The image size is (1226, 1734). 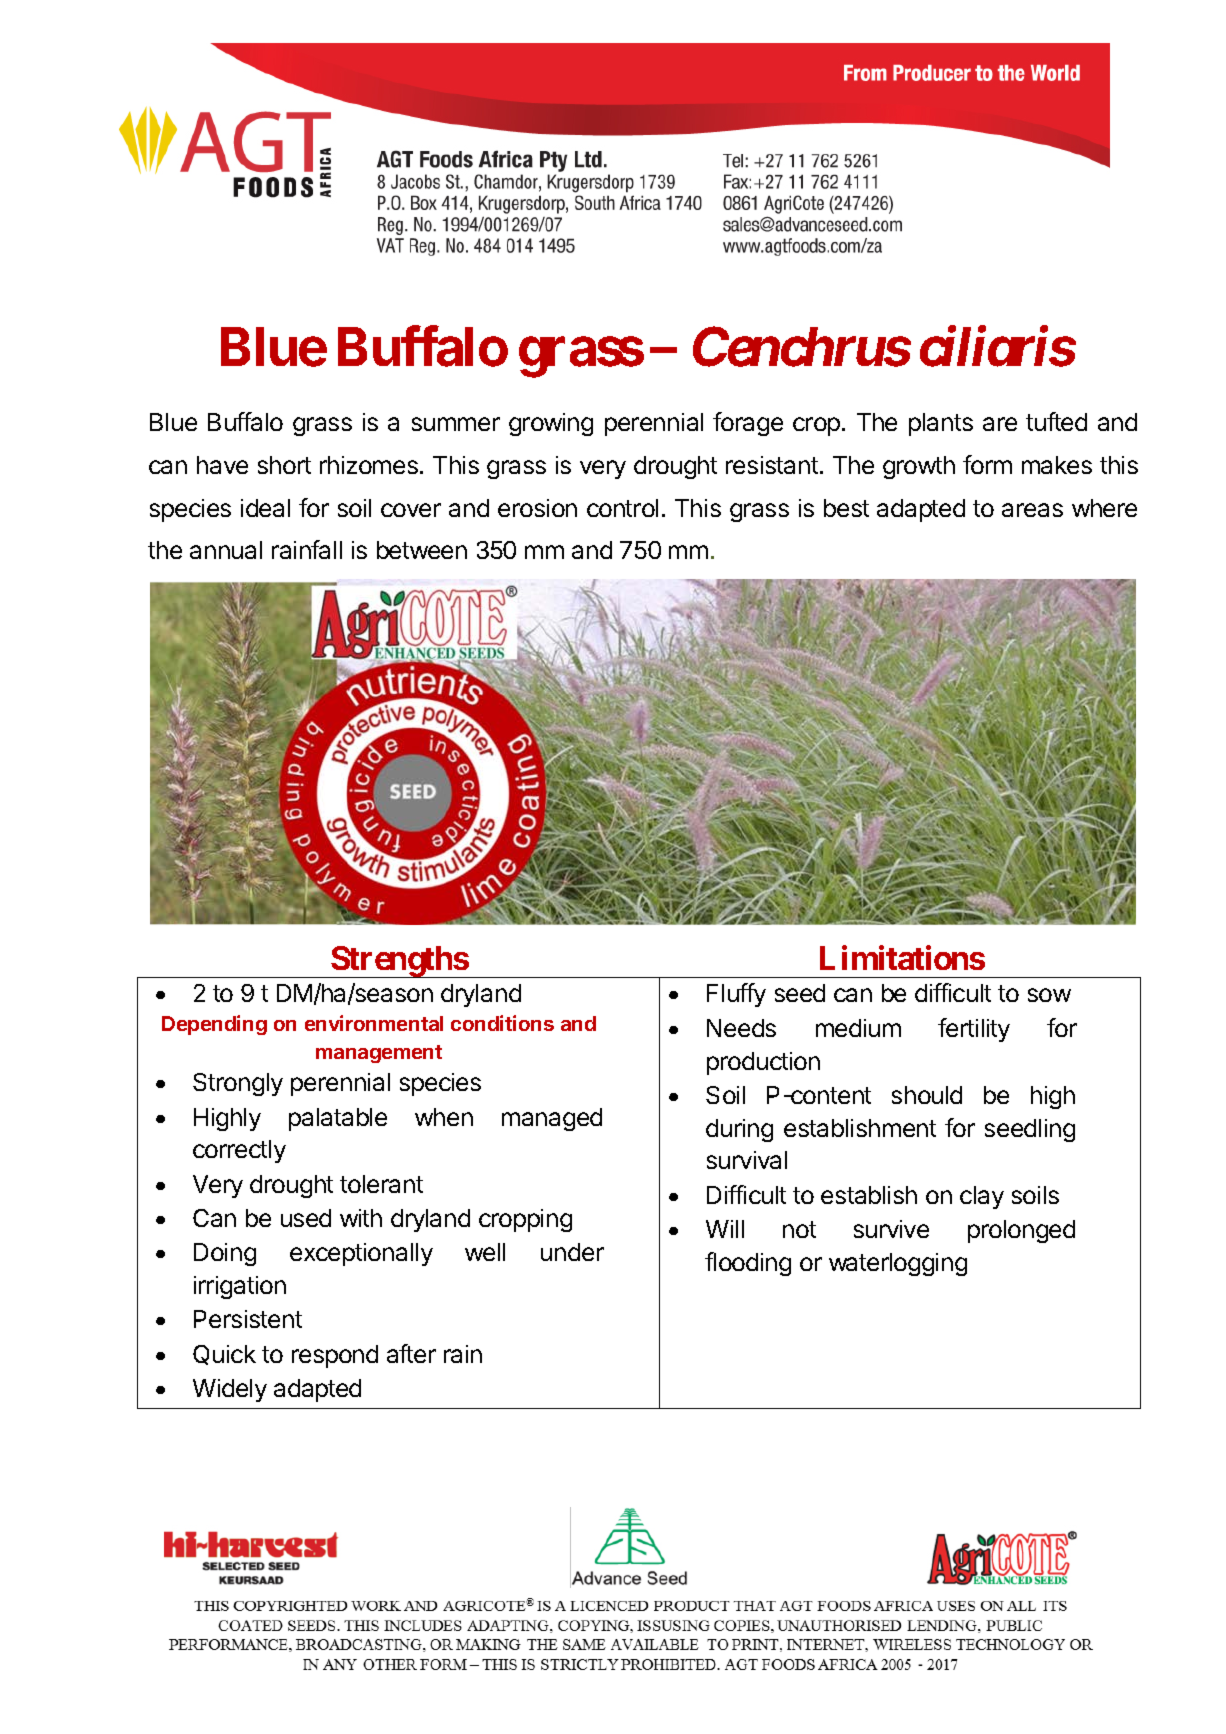 I want to click on environmental, so click(x=374, y=1023).
